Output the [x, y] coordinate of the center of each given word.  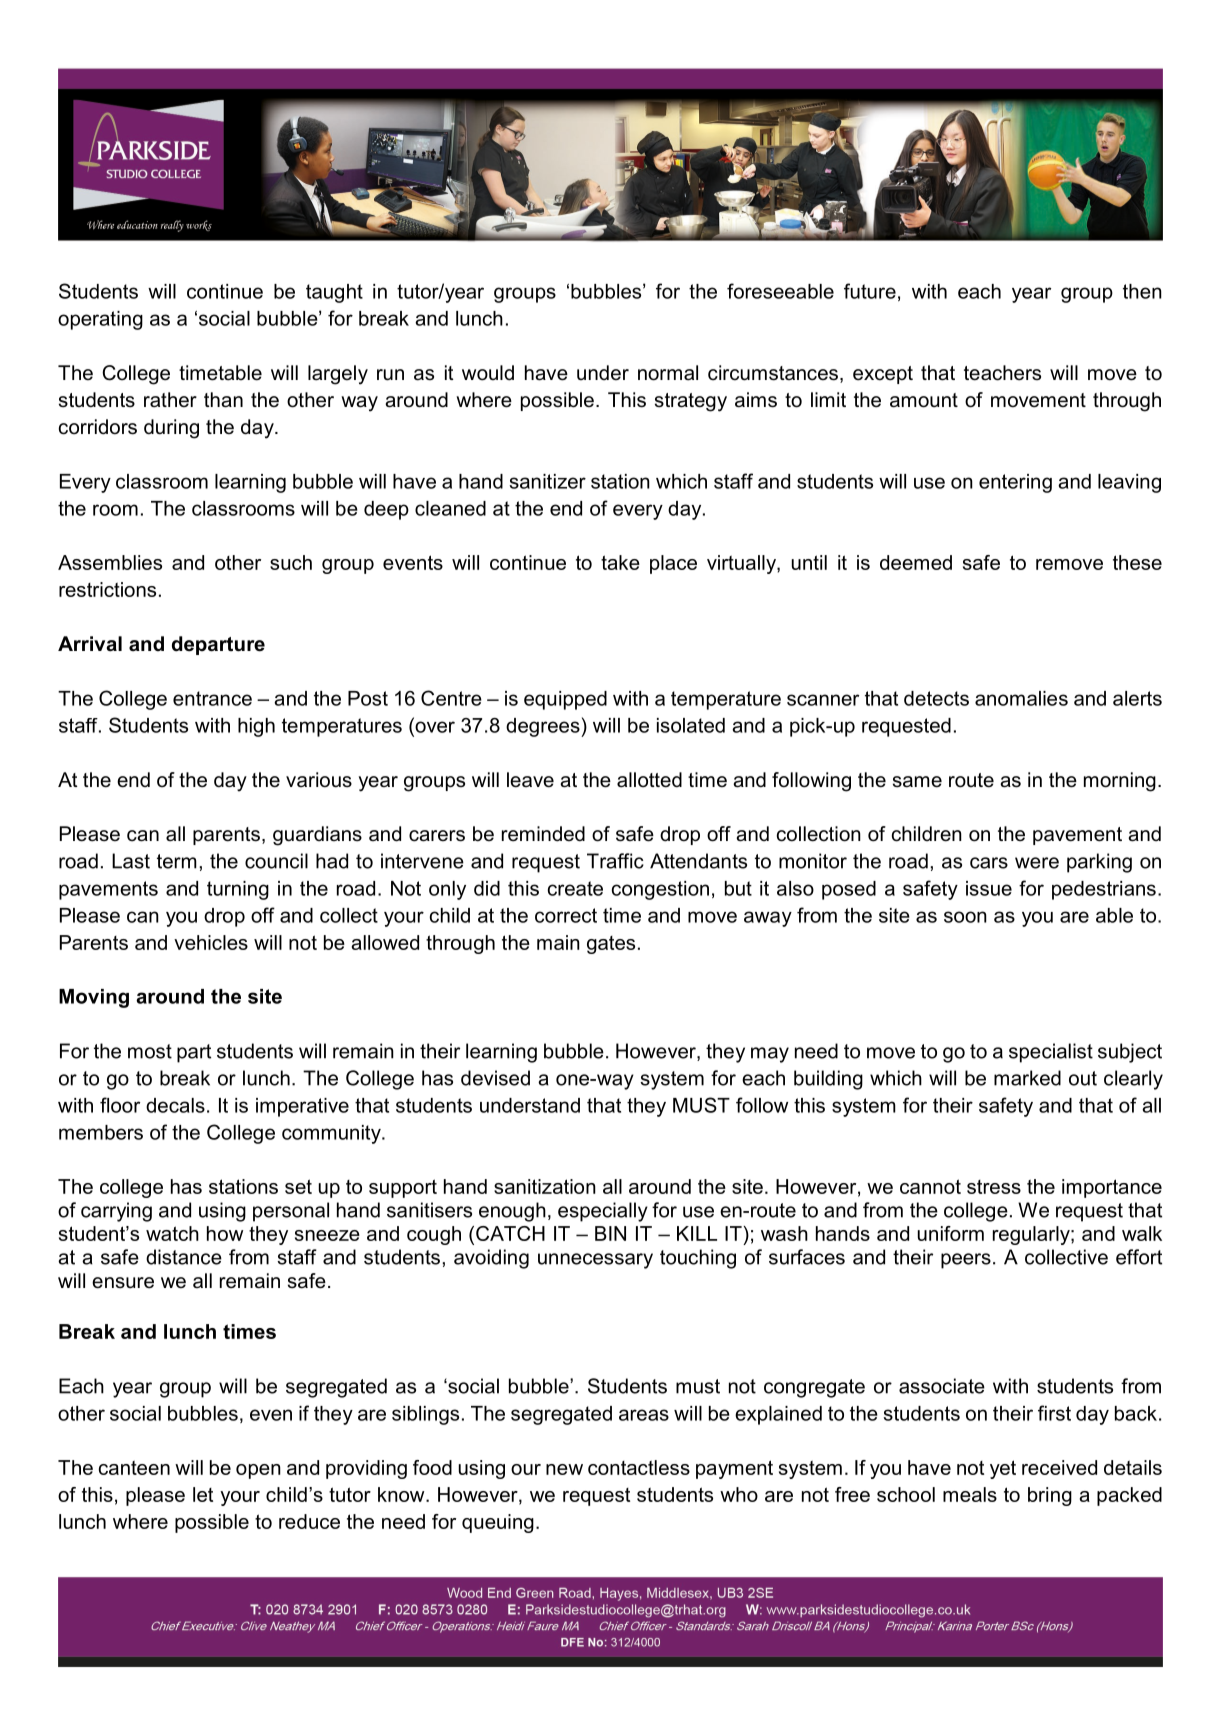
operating [100, 320]
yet [1003, 1469]
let [203, 1494]
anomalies [1021, 698]
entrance [212, 698]
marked [1027, 1078]
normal [668, 373]
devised [495, 1078]
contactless [639, 1467]
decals [175, 1105]
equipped [565, 700]
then [1142, 291]
